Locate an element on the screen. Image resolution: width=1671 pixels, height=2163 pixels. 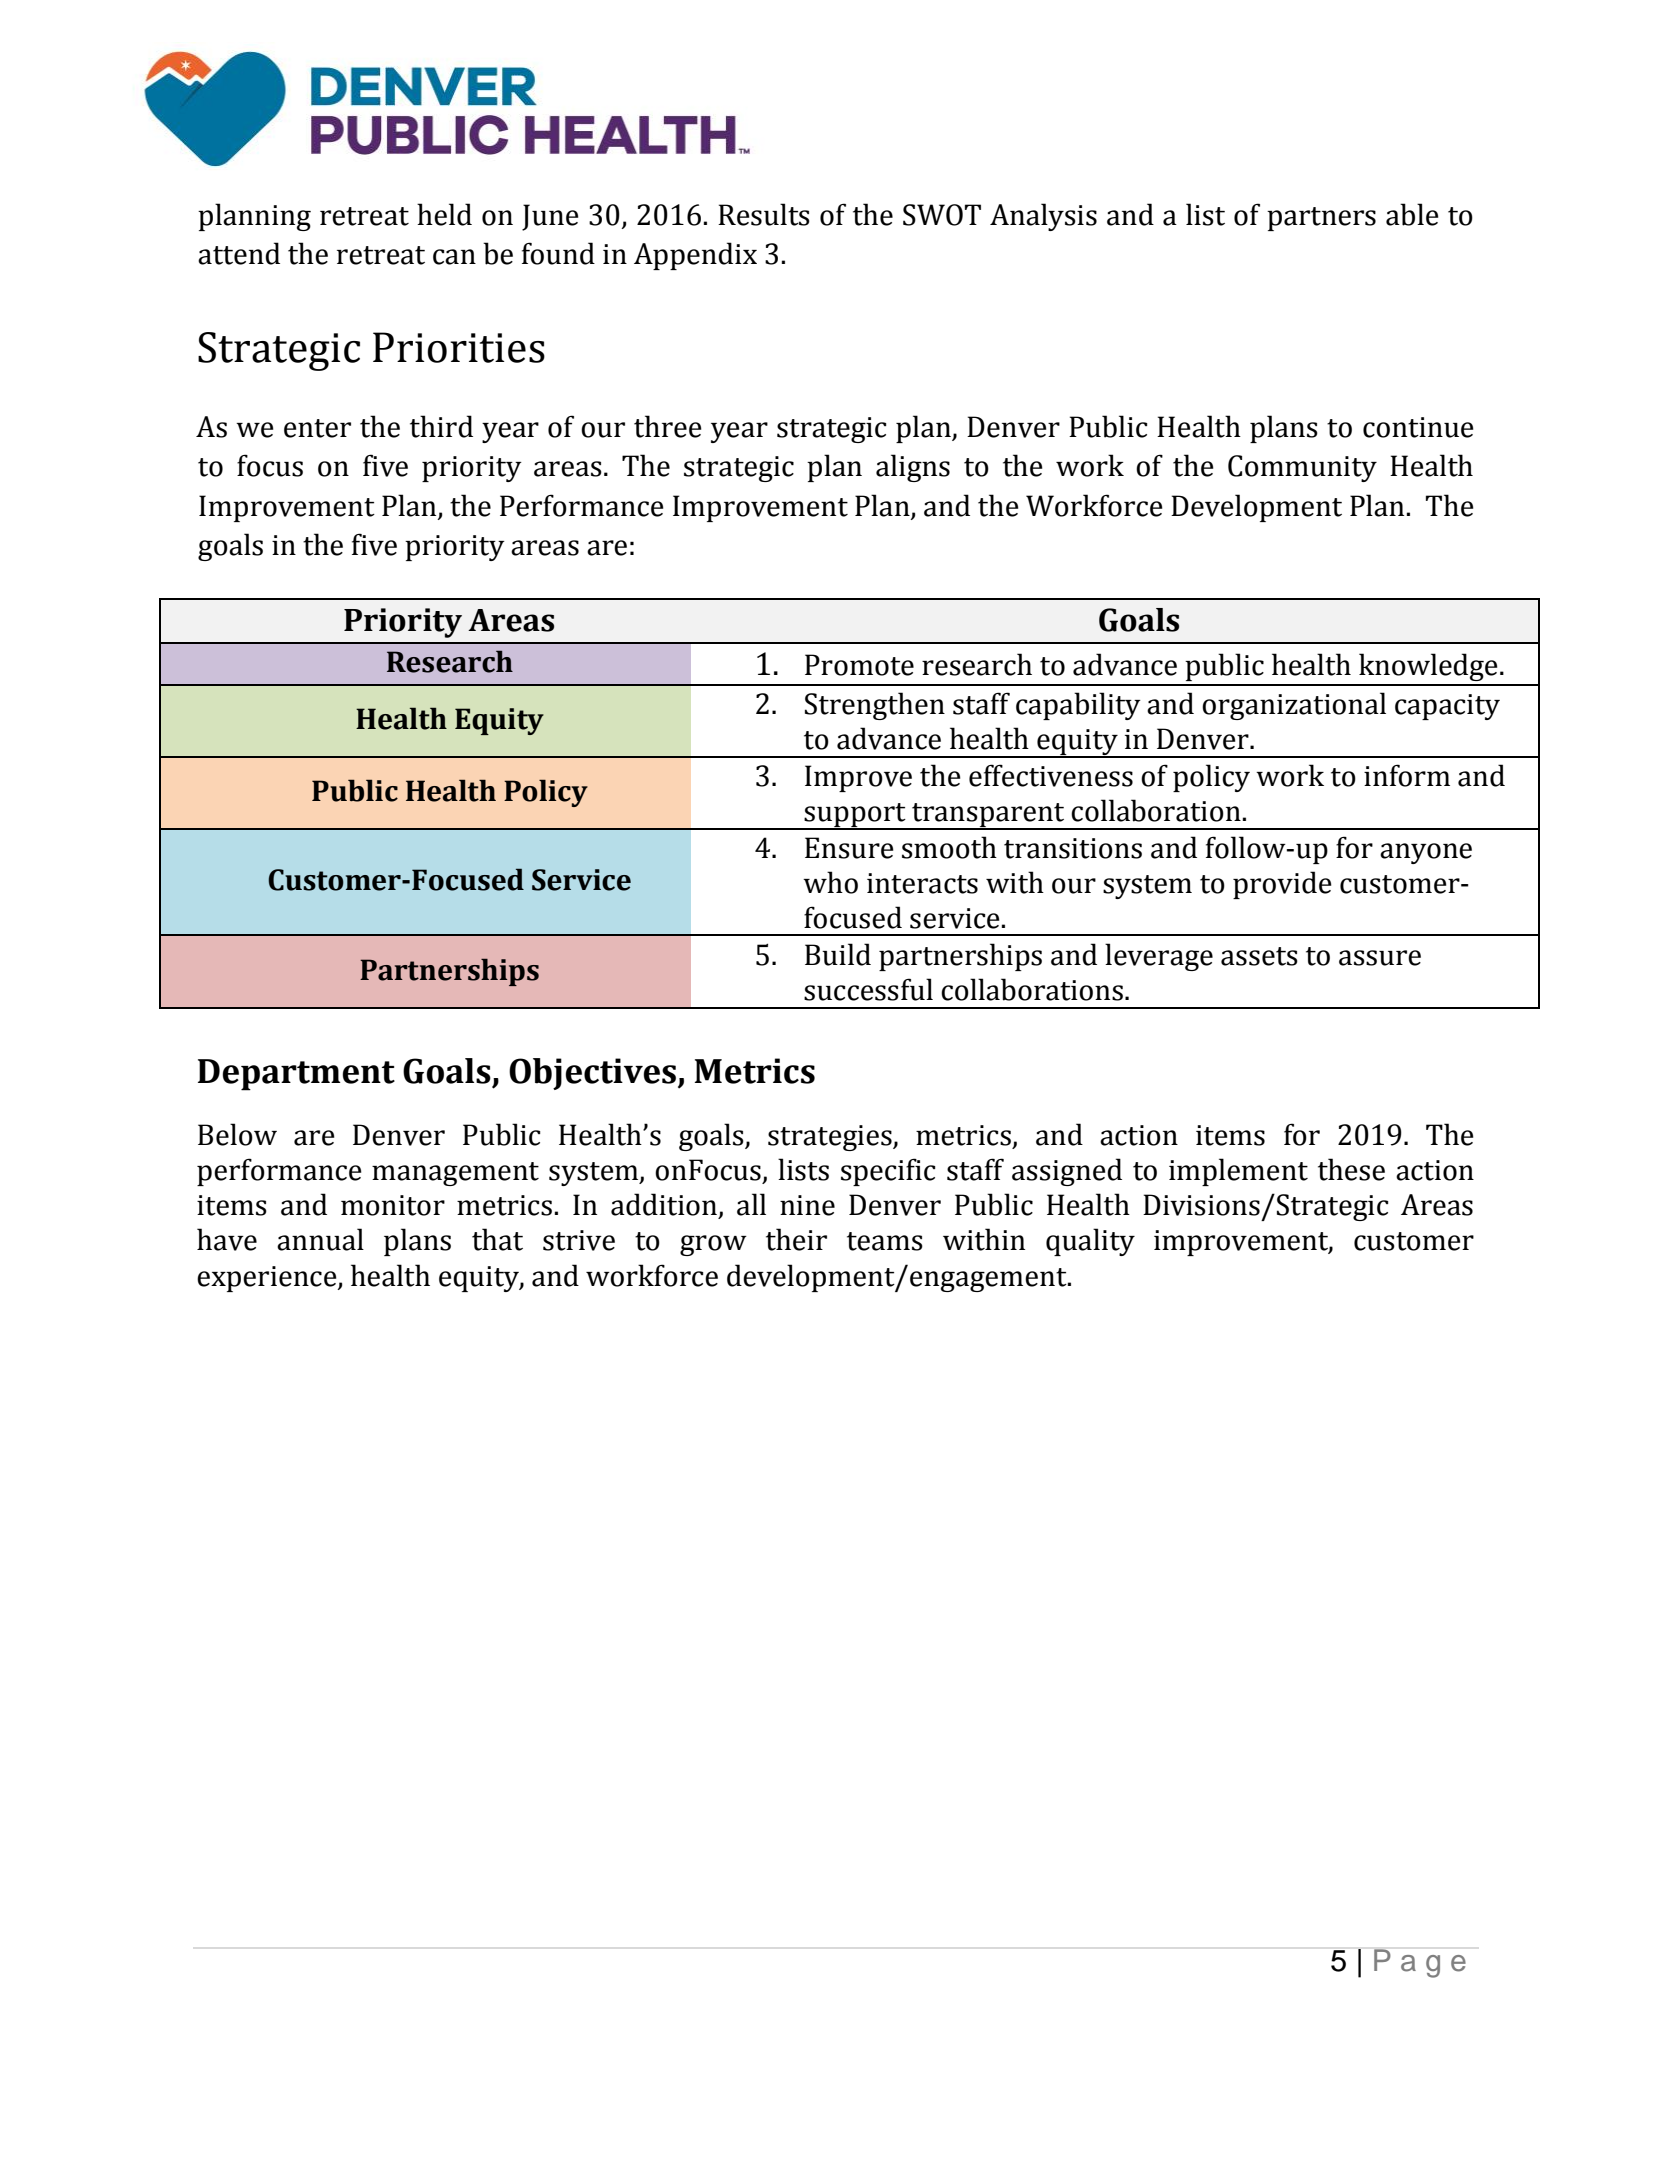
can is located at coordinates (454, 257).
